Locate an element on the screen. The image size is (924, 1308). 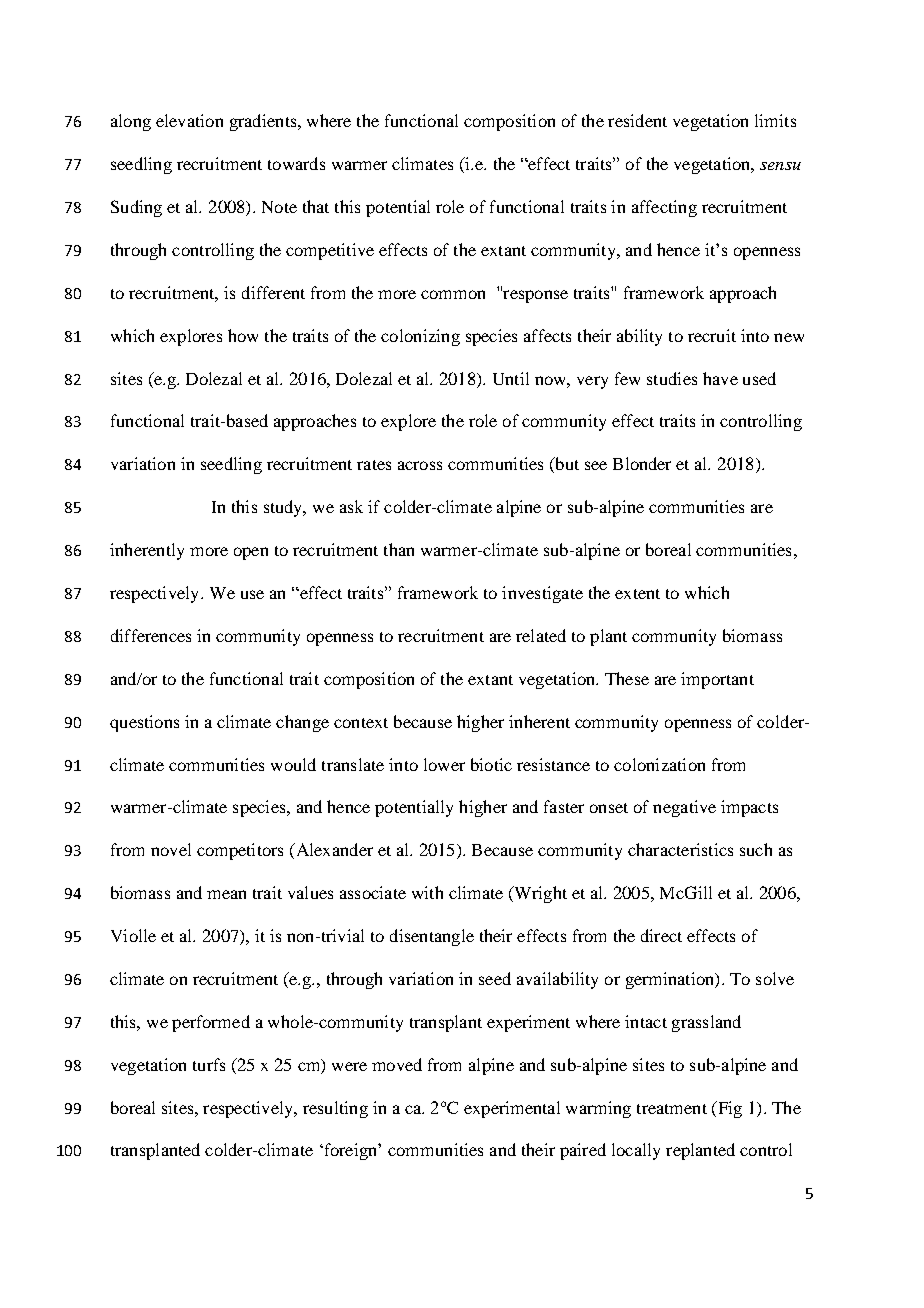
study is located at coordinates (284, 508).
